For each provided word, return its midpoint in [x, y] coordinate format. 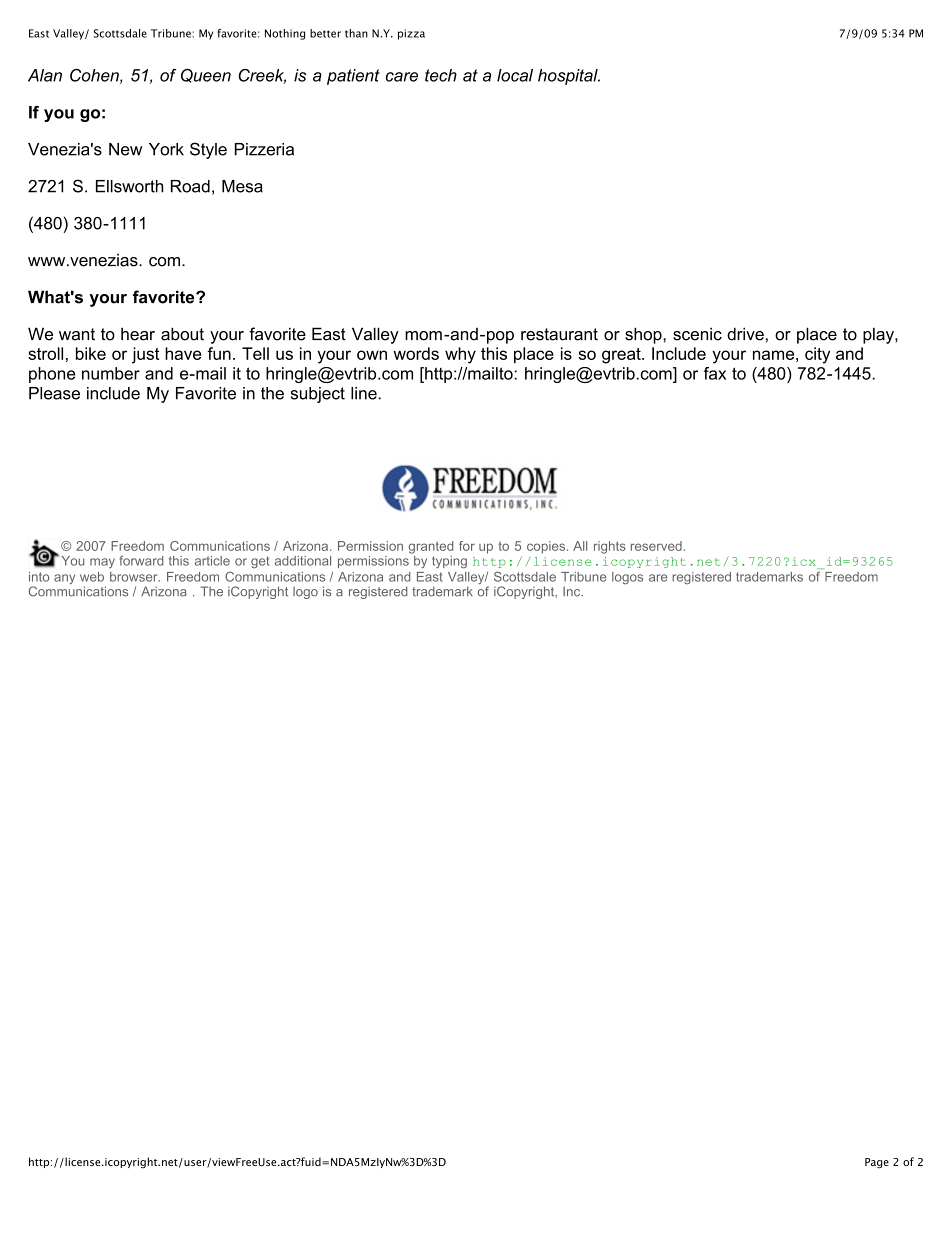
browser [135, 577]
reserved [656, 546]
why [460, 355]
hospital [569, 77]
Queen [206, 76]
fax [715, 373]
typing [449, 562]
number [111, 373]
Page [877, 1163]
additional [303, 561]
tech [441, 75]
